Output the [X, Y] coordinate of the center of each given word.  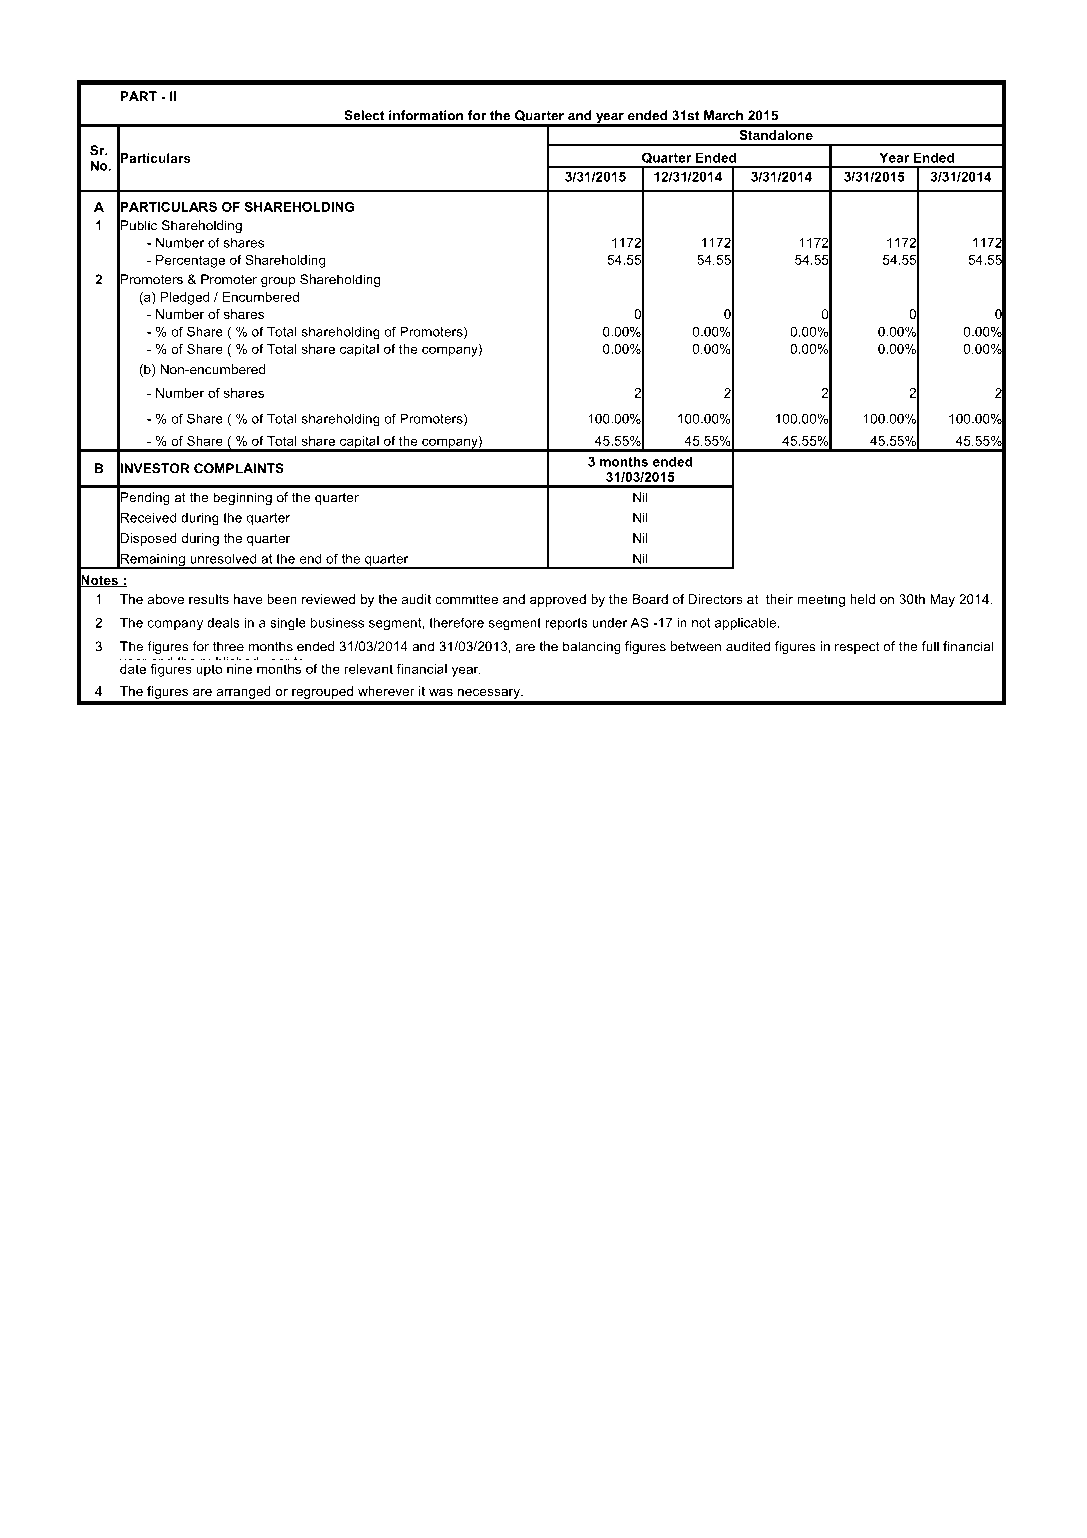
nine [239, 669]
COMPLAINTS [239, 468]
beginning [242, 498]
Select [364, 115]
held [862, 599]
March [723, 115]
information [426, 115]
